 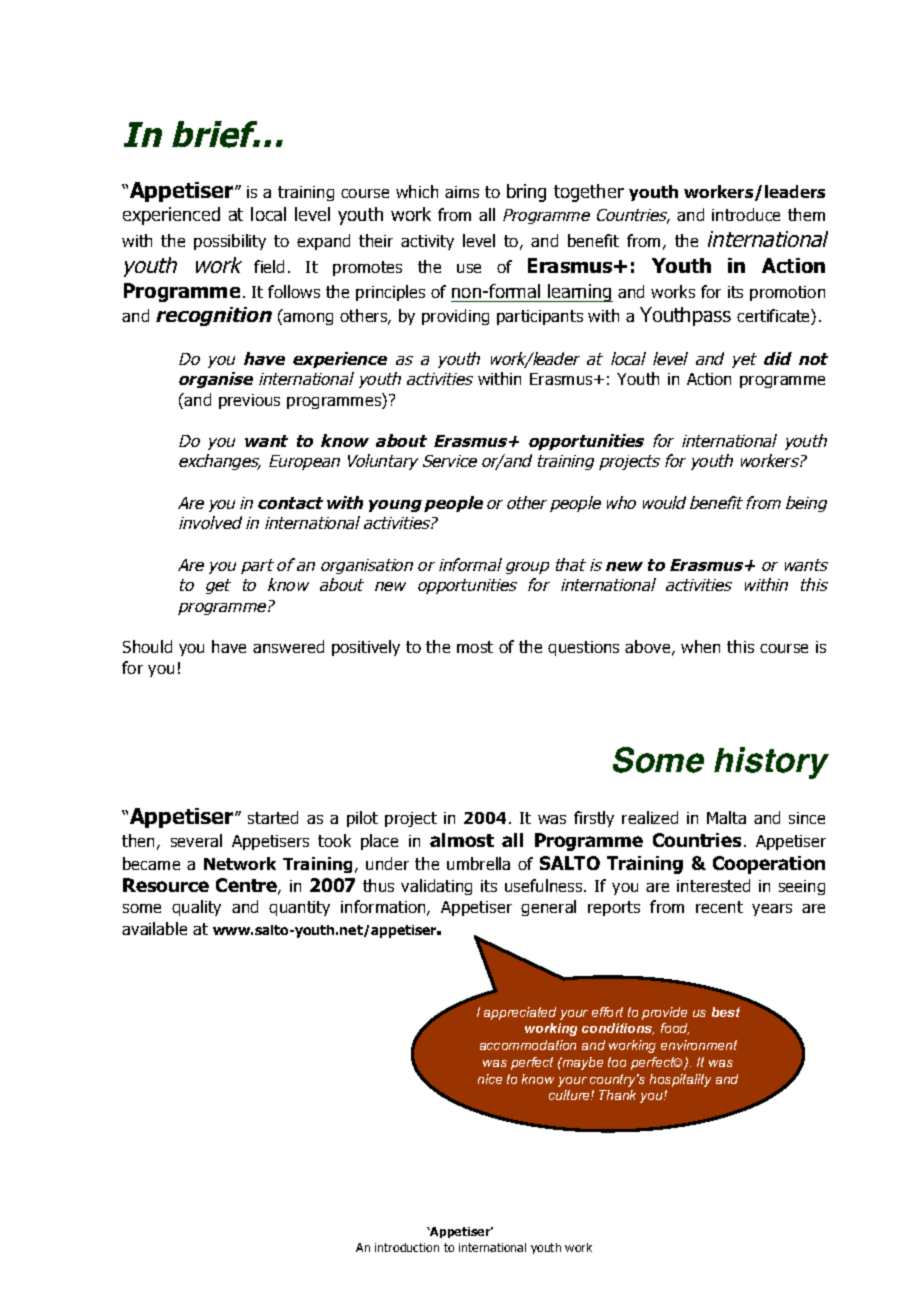 What do you see at coordinates (462, 192) in the page?
I see `aims` at bounding box center [462, 192].
